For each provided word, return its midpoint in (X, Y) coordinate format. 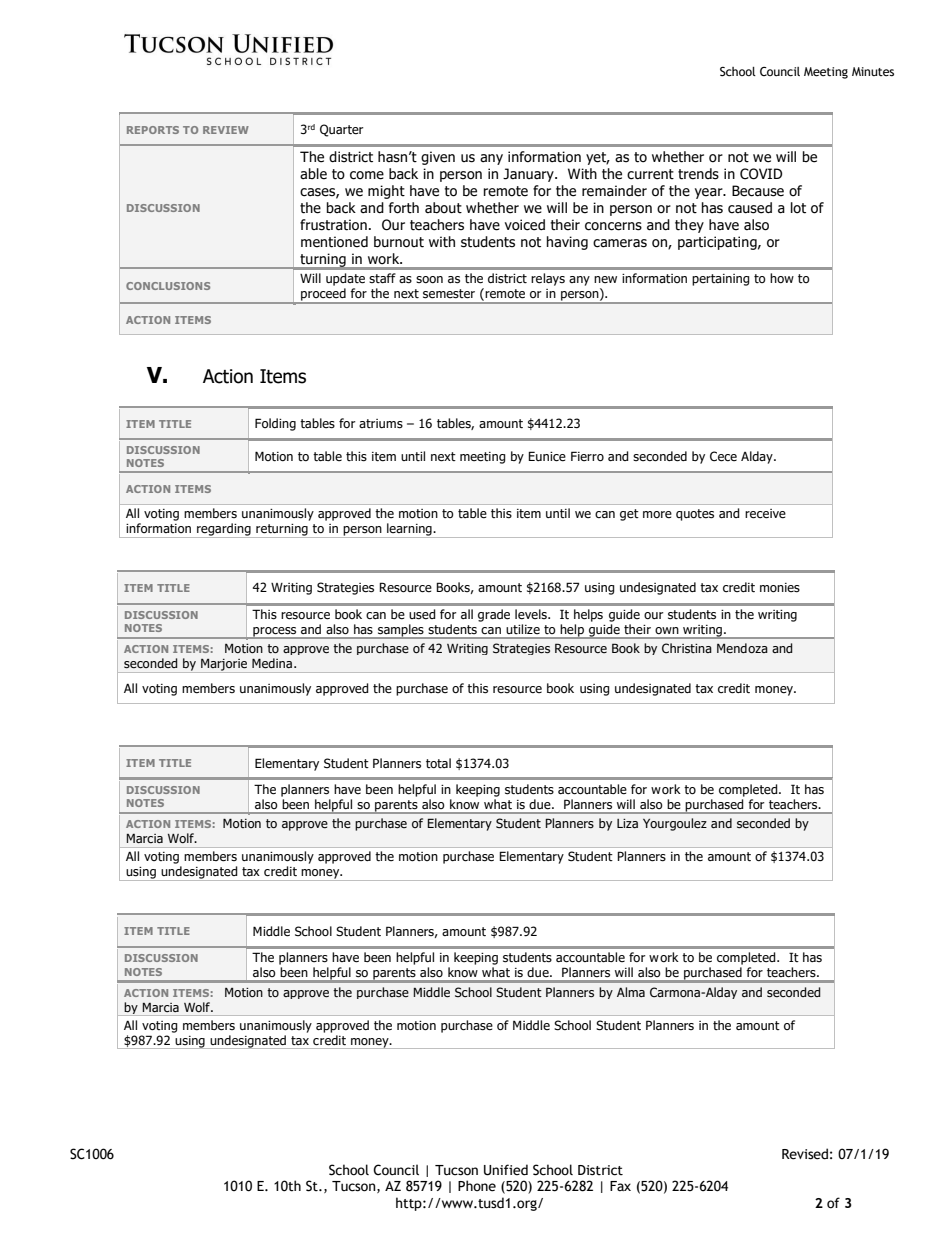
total (438, 763)
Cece (723, 456)
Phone (477, 1186)
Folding (275, 424)
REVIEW (226, 130)
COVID (761, 174)
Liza (627, 823)
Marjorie (224, 665)
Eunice (547, 456)
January (529, 175)
